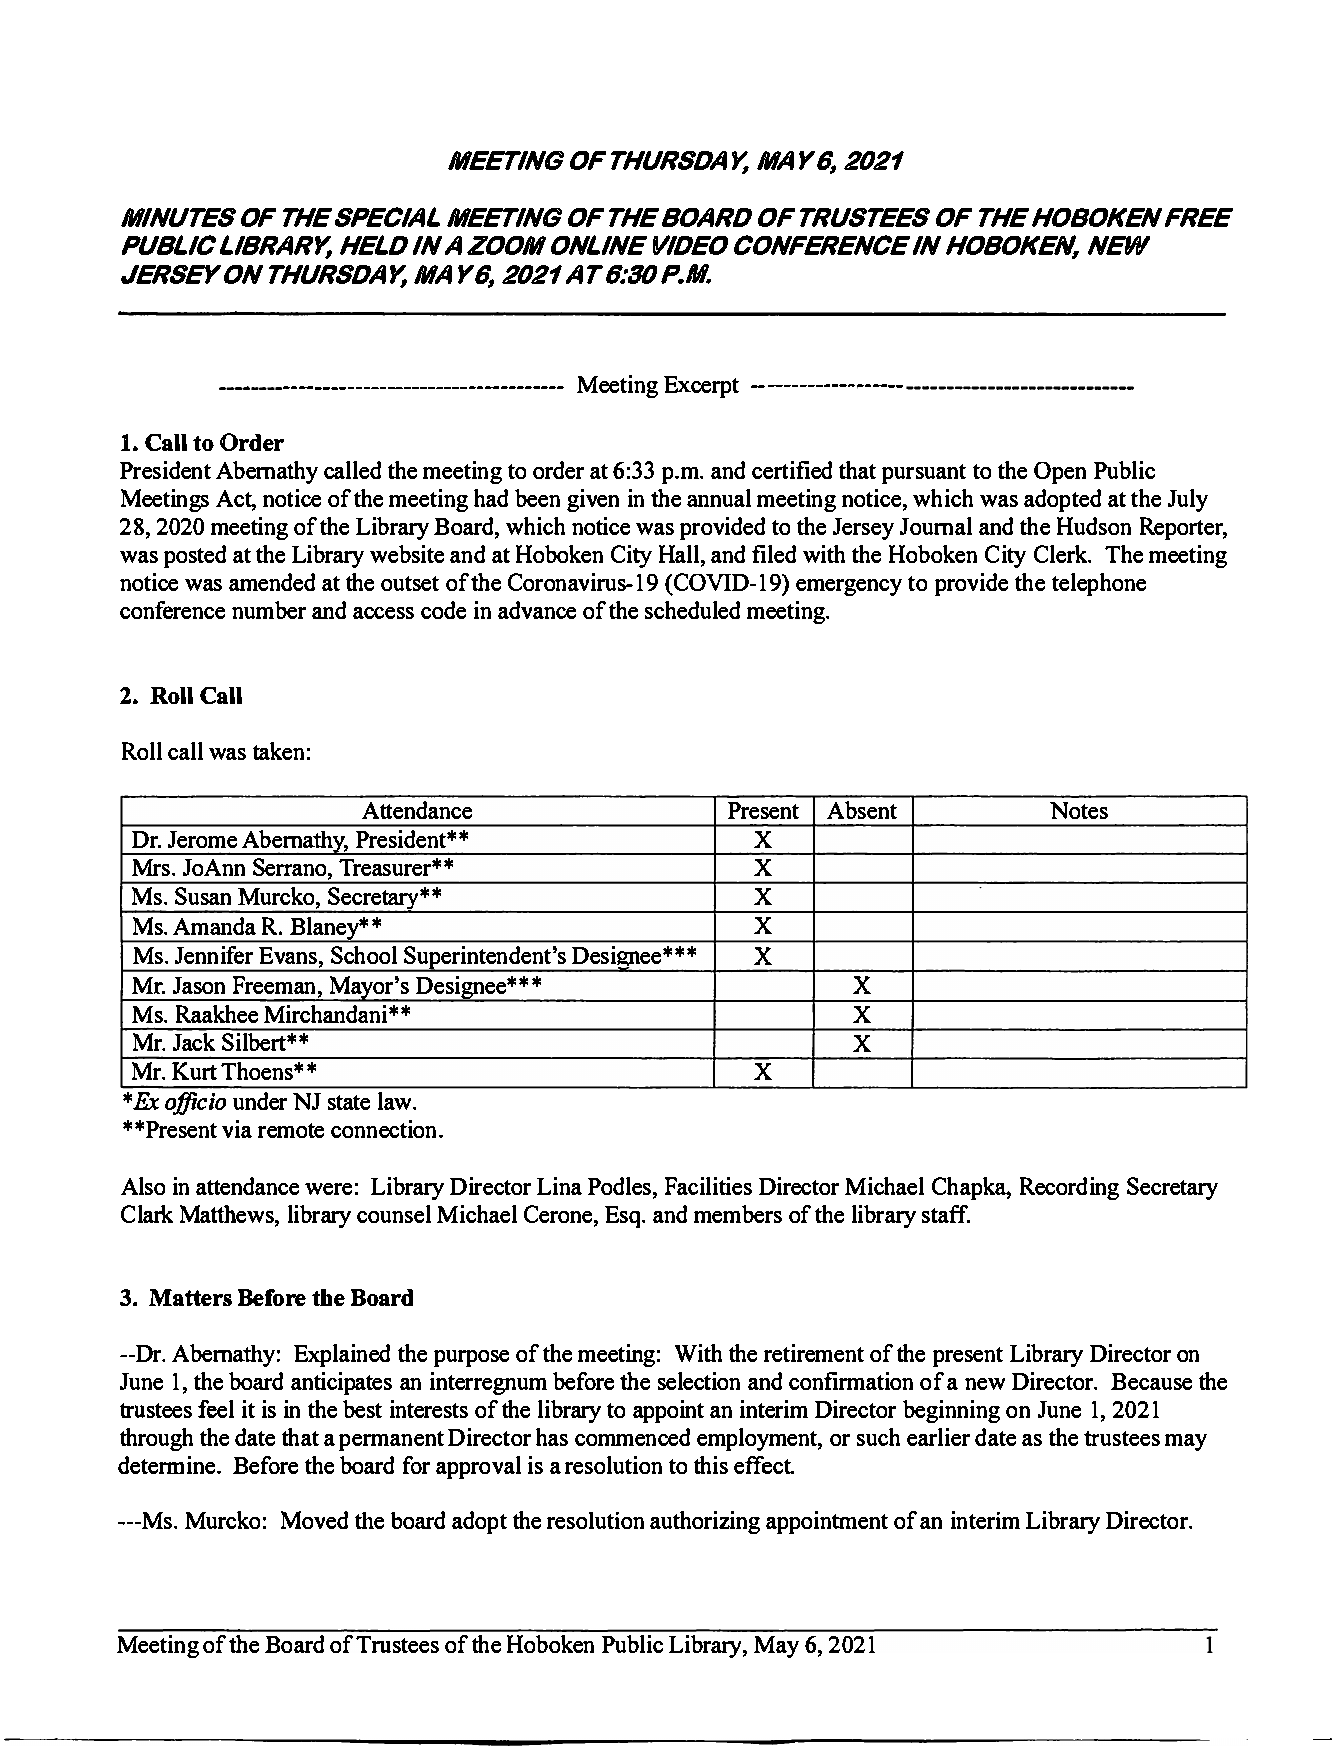 Image resolution: width=1333 pixels, height=1750 pixels. I want to click on Notes, so click(1079, 810).
